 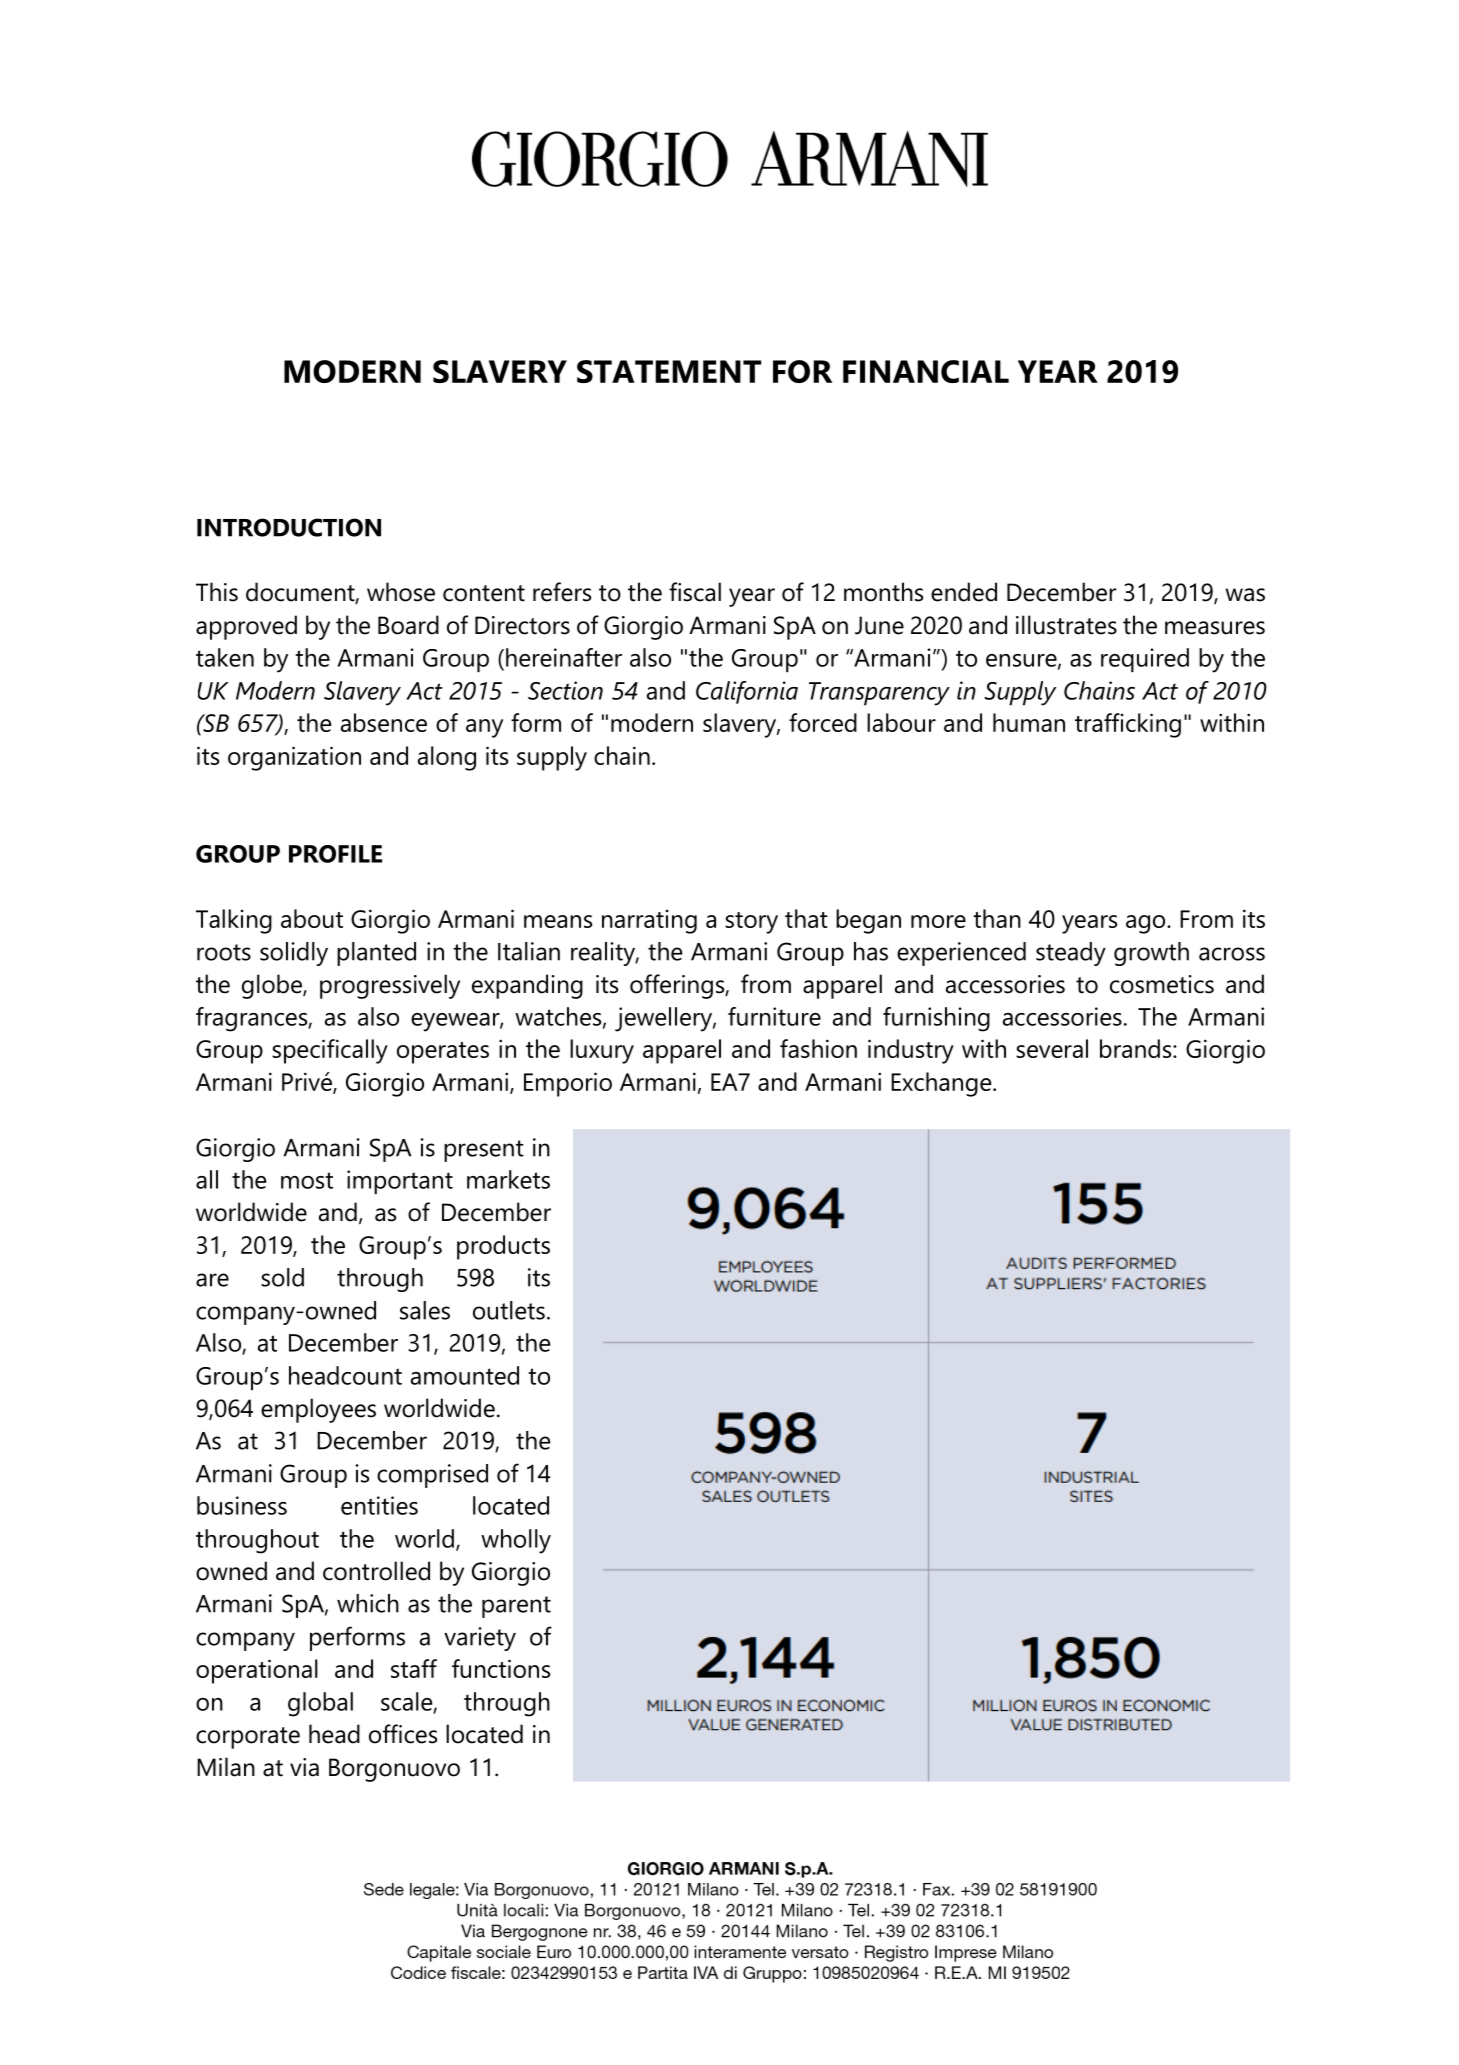 What do you see at coordinates (1137, 1048) in the page?
I see `brands` at bounding box center [1137, 1048].
